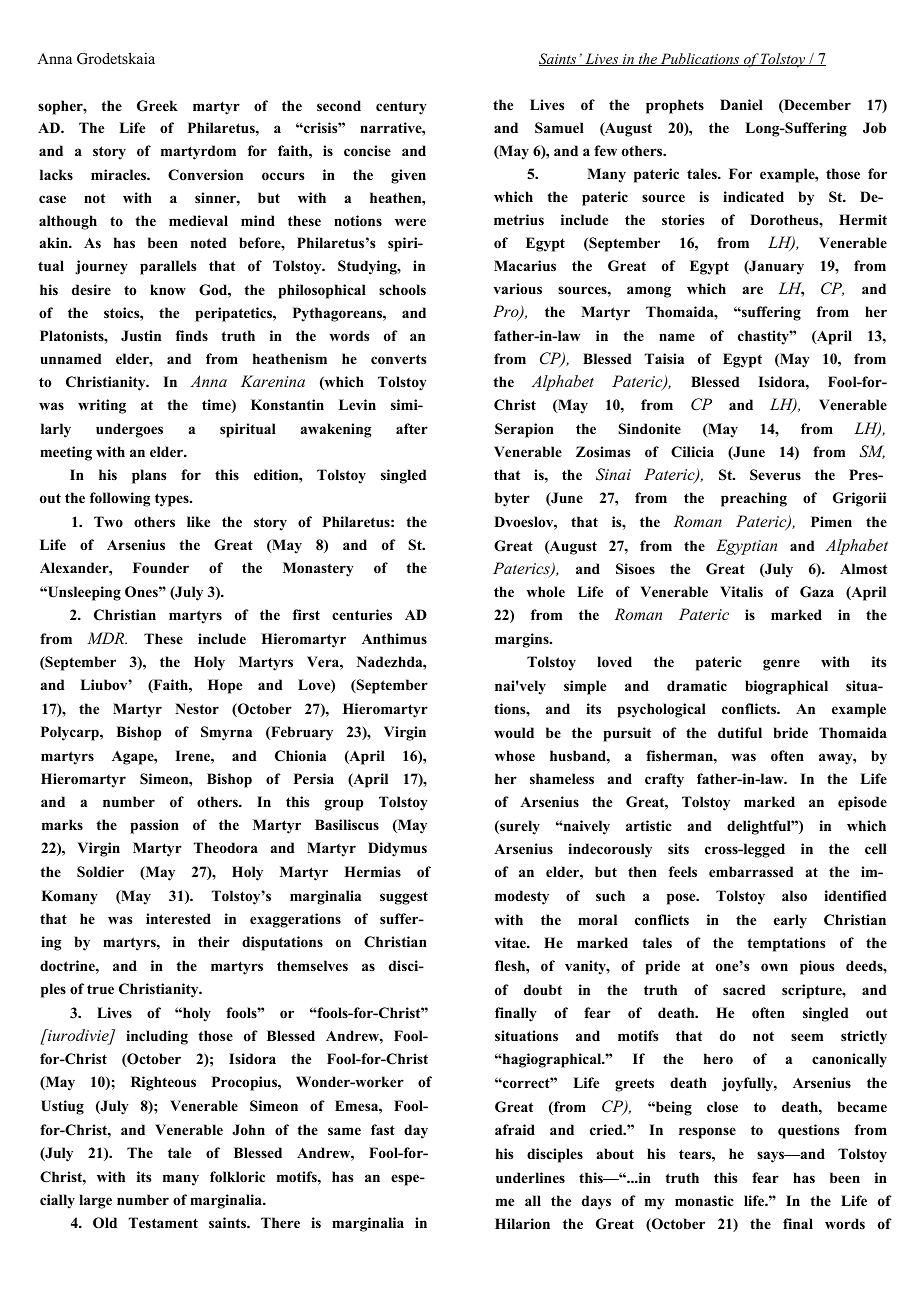  What do you see at coordinates (404, 898) in the screenshot?
I see `suggest` at bounding box center [404, 898].
